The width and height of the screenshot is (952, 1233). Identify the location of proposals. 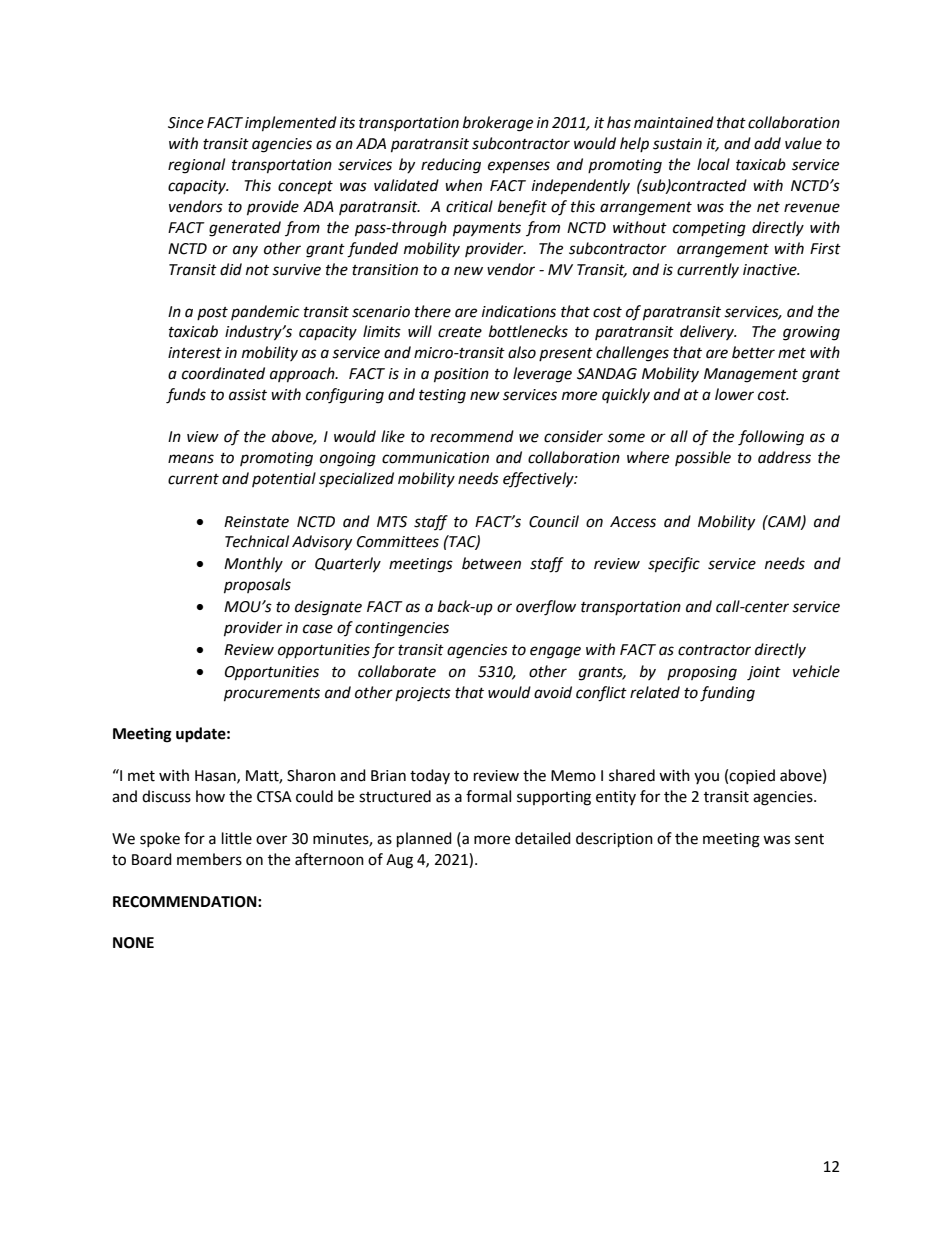
(257, 586).
